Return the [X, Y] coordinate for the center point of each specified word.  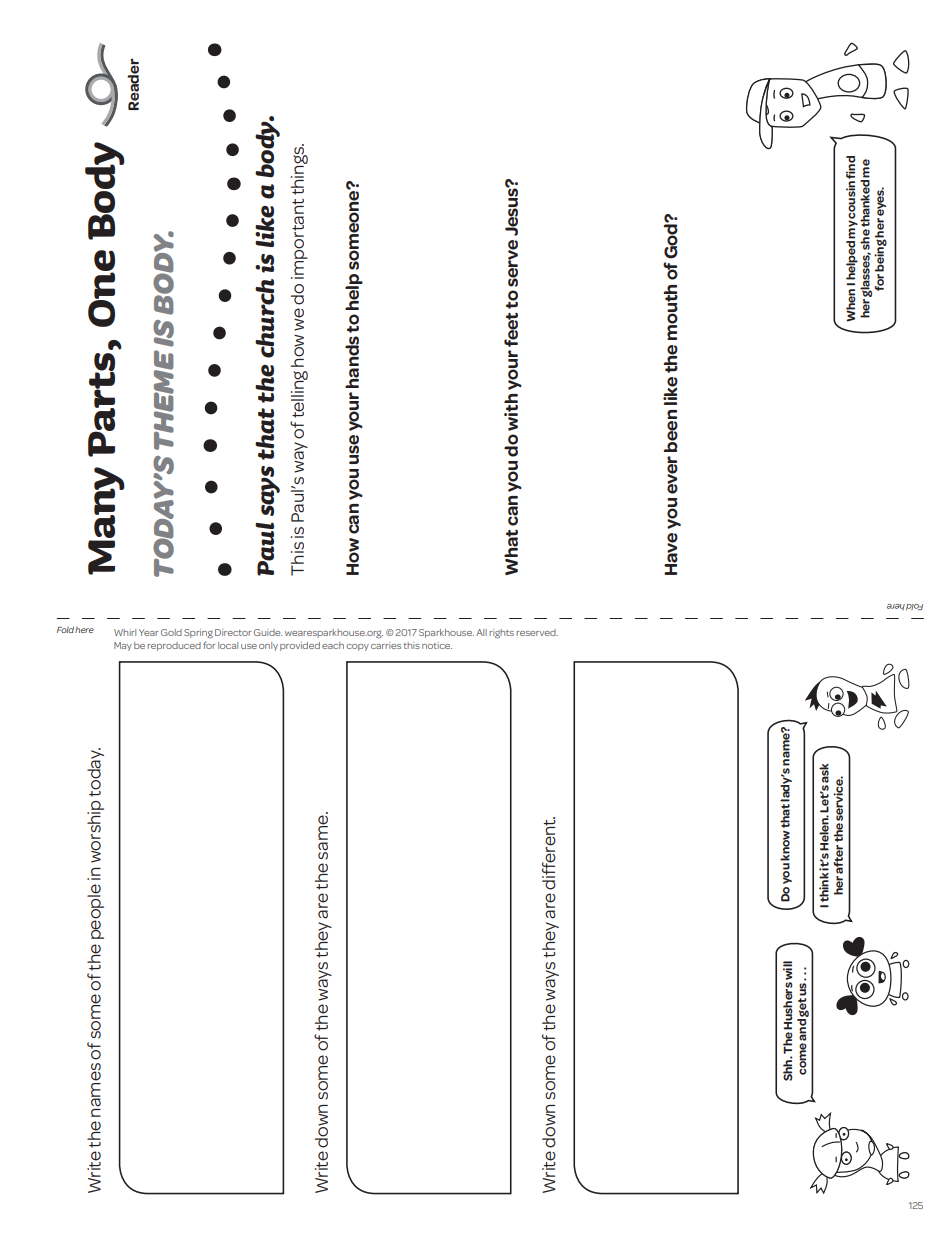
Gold [171, 632]
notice [437, 645]
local [228, 645]
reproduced [174, 646]
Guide [268, 632]
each [333, 645]
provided [300, 646]
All [481, 632]
